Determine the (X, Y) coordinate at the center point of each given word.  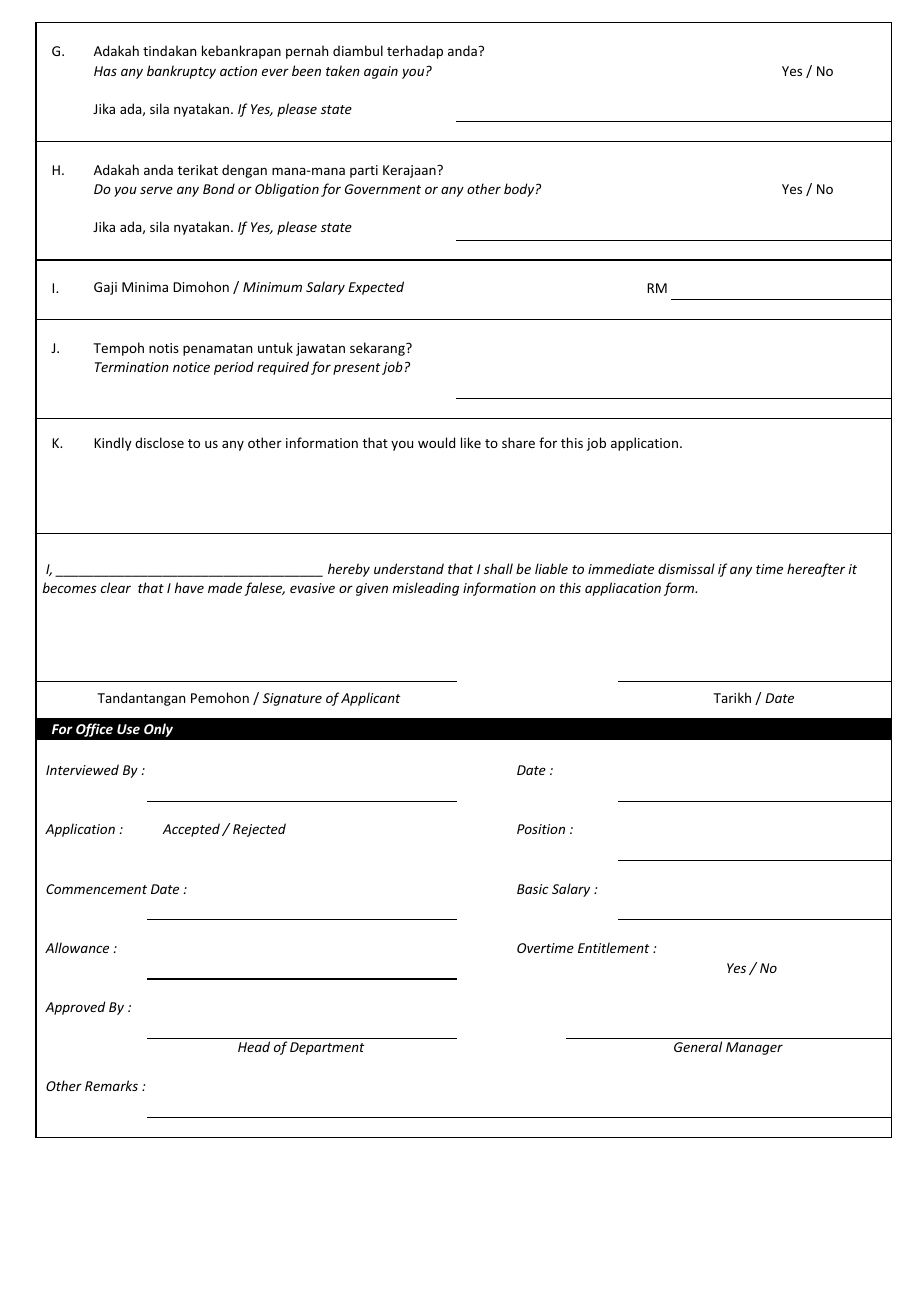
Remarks (111, 1085)
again (381, 72)
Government (383, 189)
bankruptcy (181, 72)
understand (409, 568)
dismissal (686, 568)
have (189, 587)
